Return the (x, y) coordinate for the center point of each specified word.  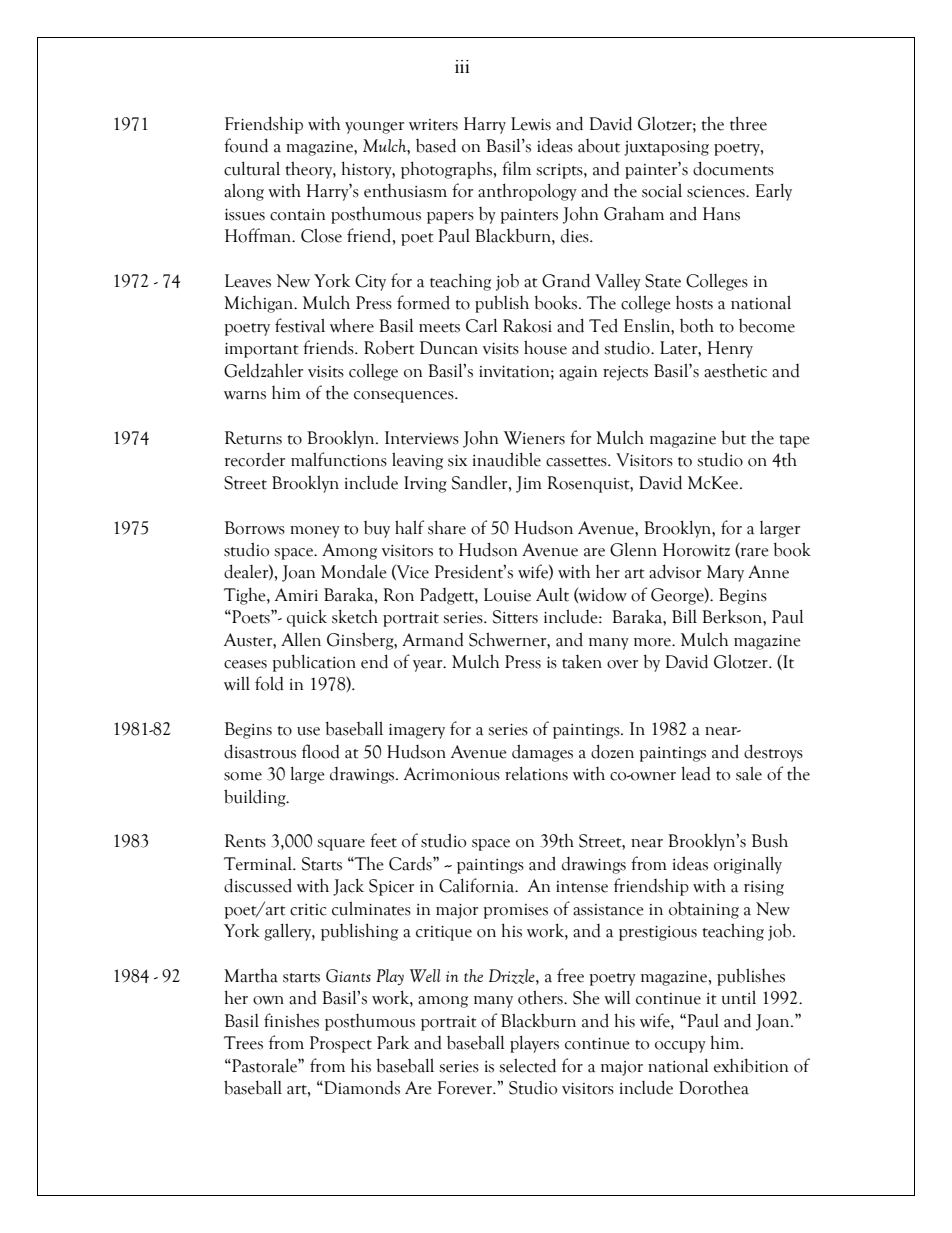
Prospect (341, 1044)
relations (536, 773)
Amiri (296, 594)
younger (374, 128)
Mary (725, 573)
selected (527, 1065)
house (545, 347)
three (748, 123)
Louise (507, 595)
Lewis (531, 124)
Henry (730, 349)
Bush (770, 841)
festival (300, 325)
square (341, 845)
